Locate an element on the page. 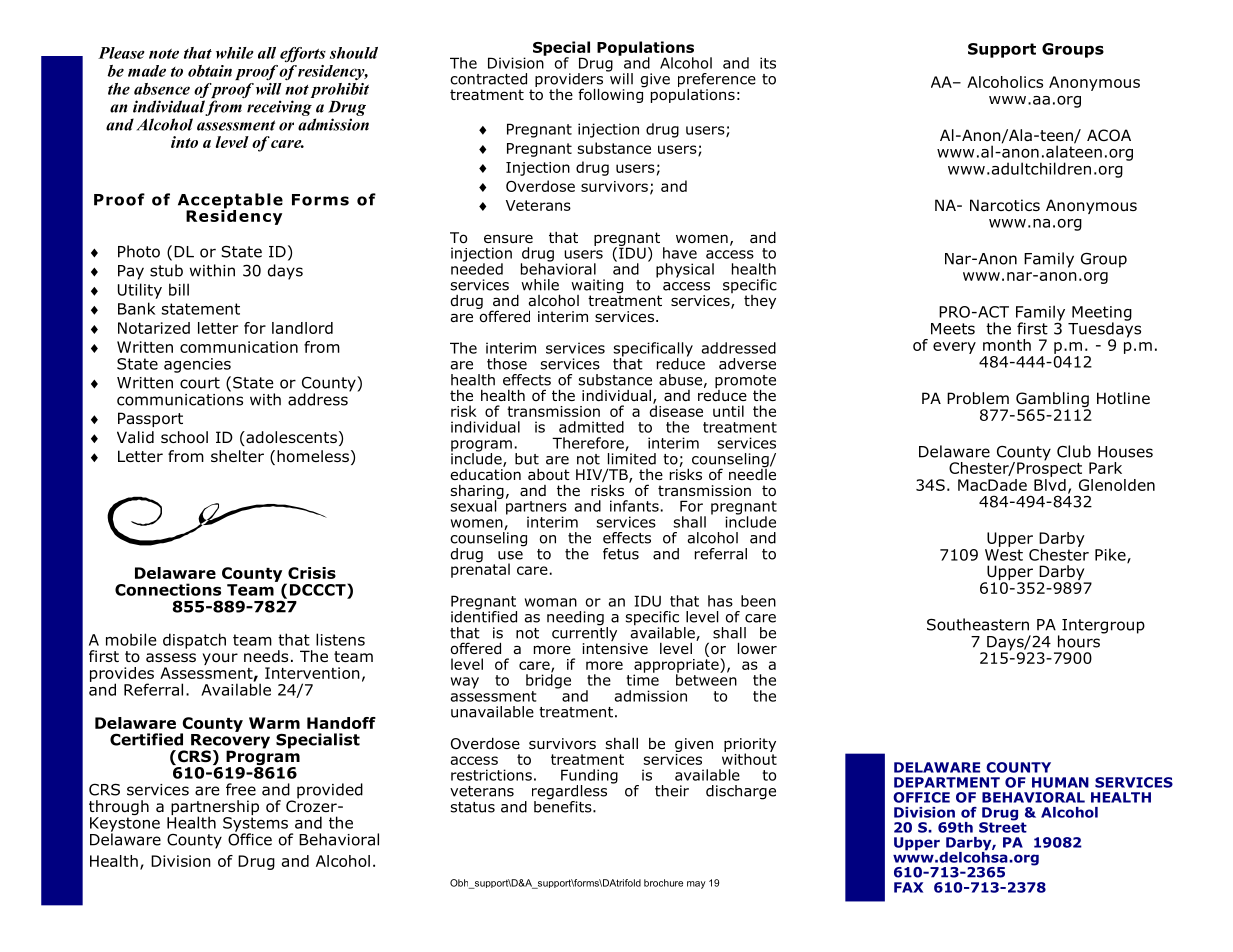 The height and width of the document is (952, 1233). may is located at coordinates (696, 885).
